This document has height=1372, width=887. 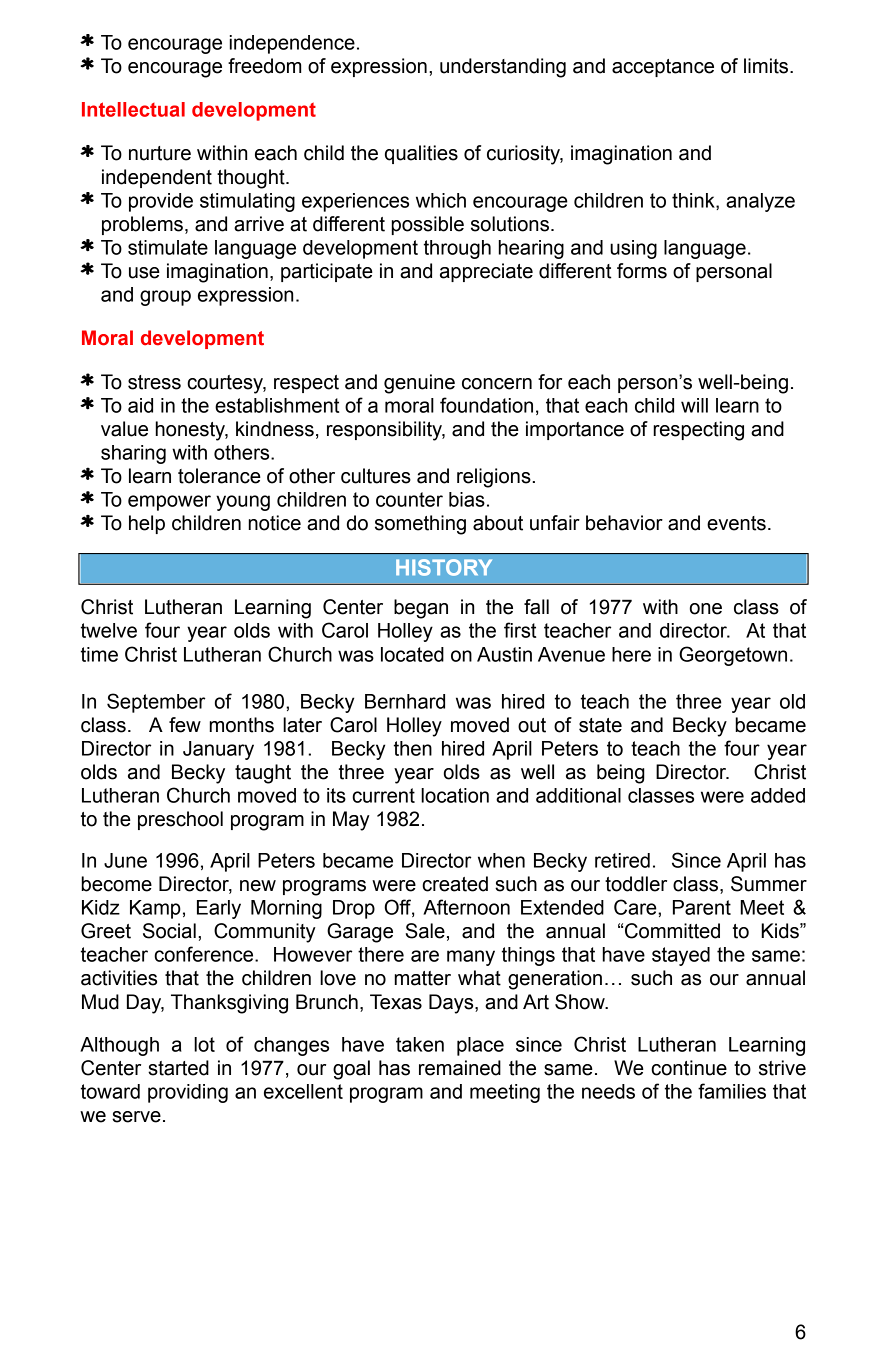 What do you see at coordinates (140, 405) in the document?
I see `aid` at bounding box center [140, 405].
